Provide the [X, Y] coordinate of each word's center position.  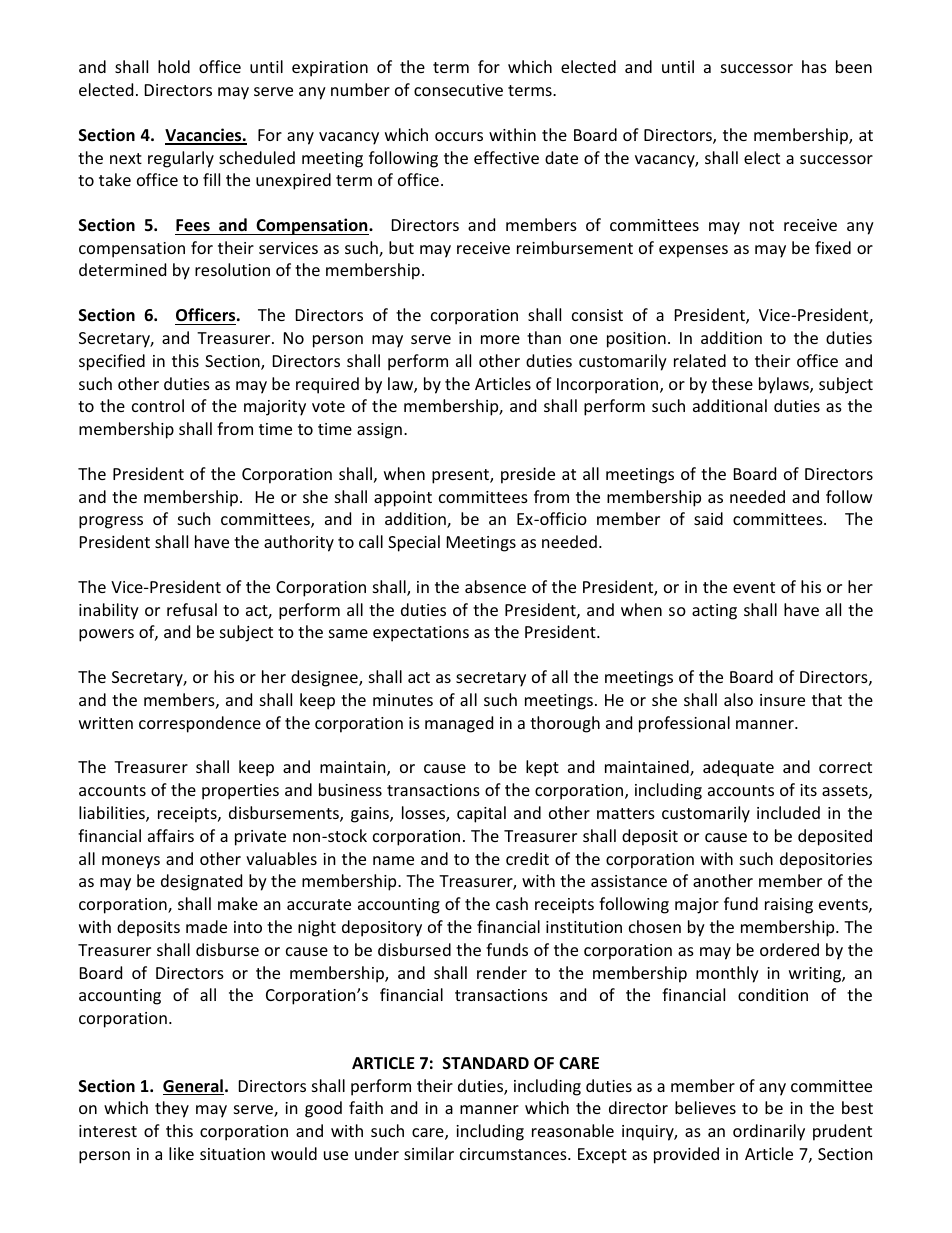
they [172, 1109]
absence [495, 586]
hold [174, 66]
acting [714, 612]
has [814, 66]
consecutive [458, 90]
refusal [192, 609]
